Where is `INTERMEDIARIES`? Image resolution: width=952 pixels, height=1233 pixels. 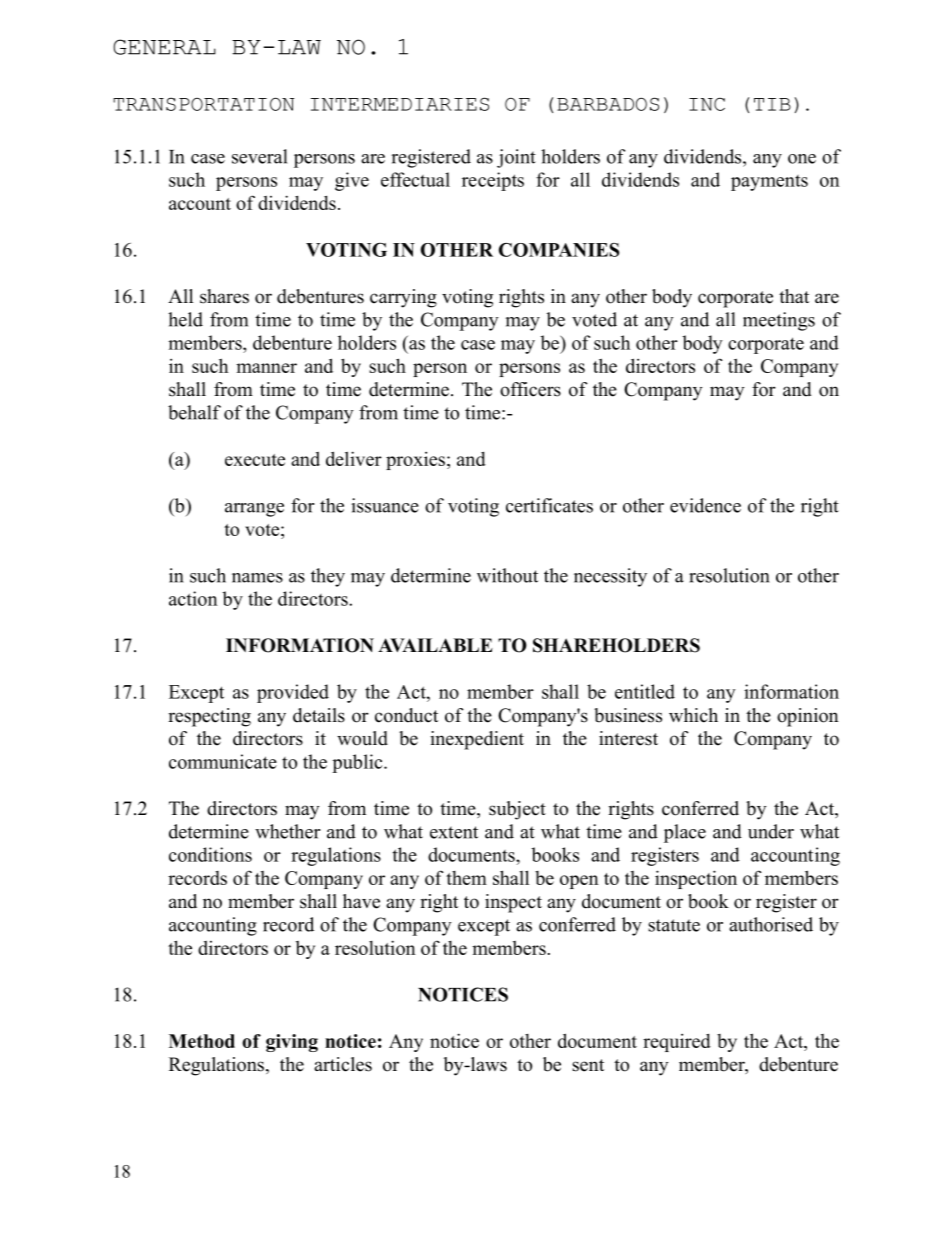 INTERMEDIARIES is located at coordinates (400, 104).
